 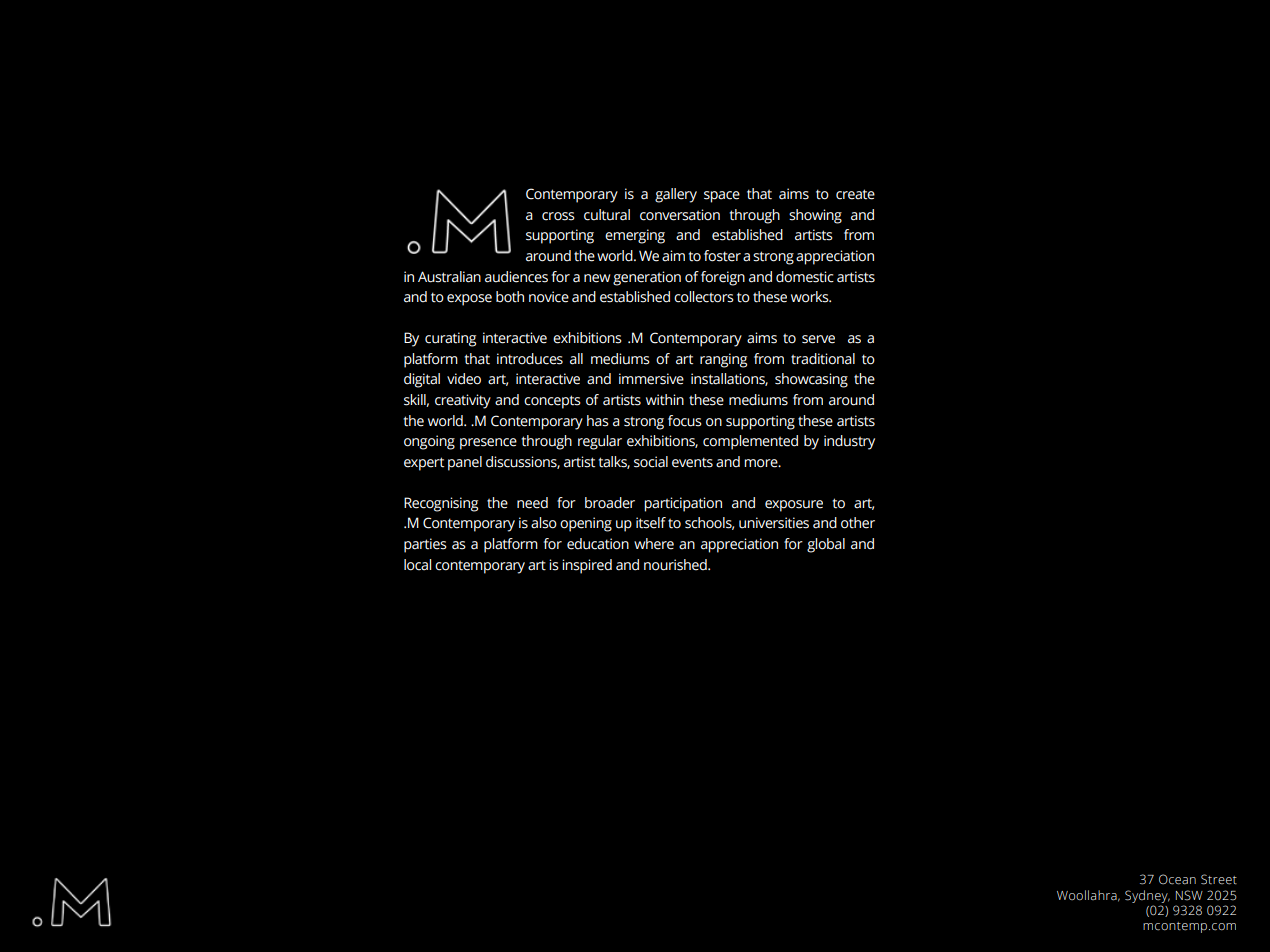 What do you see at coordinates (676, 565) in the page?
I see `nourished` at bounding box center [676, 565].
